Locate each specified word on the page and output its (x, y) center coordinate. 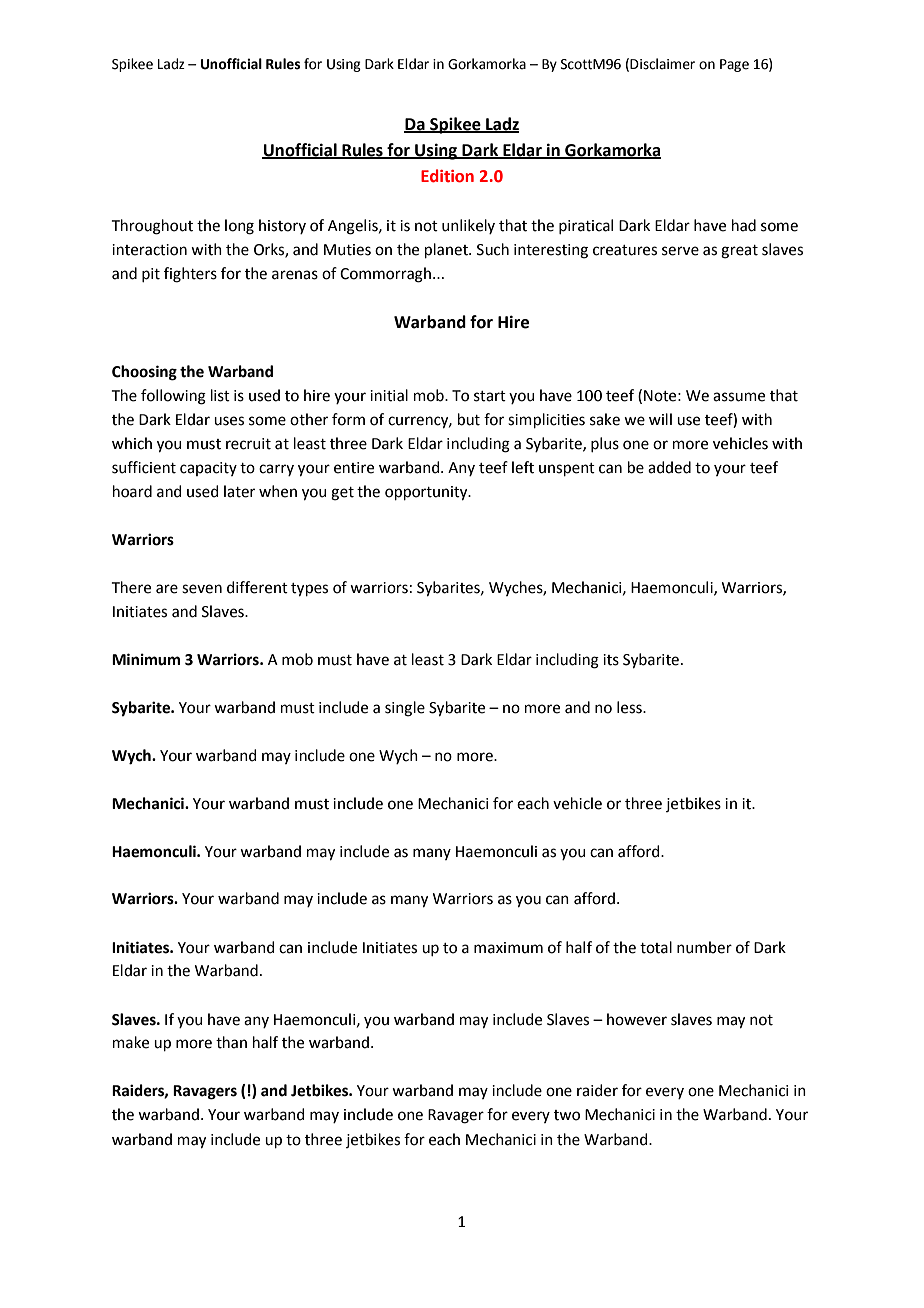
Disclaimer (662, 64)
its (611, 660)
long (239, 227)
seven (202, 589)
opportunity (427, 493)
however (637, 1019)
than (231, 1042)
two (567, 1115)
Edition (447, 176)
